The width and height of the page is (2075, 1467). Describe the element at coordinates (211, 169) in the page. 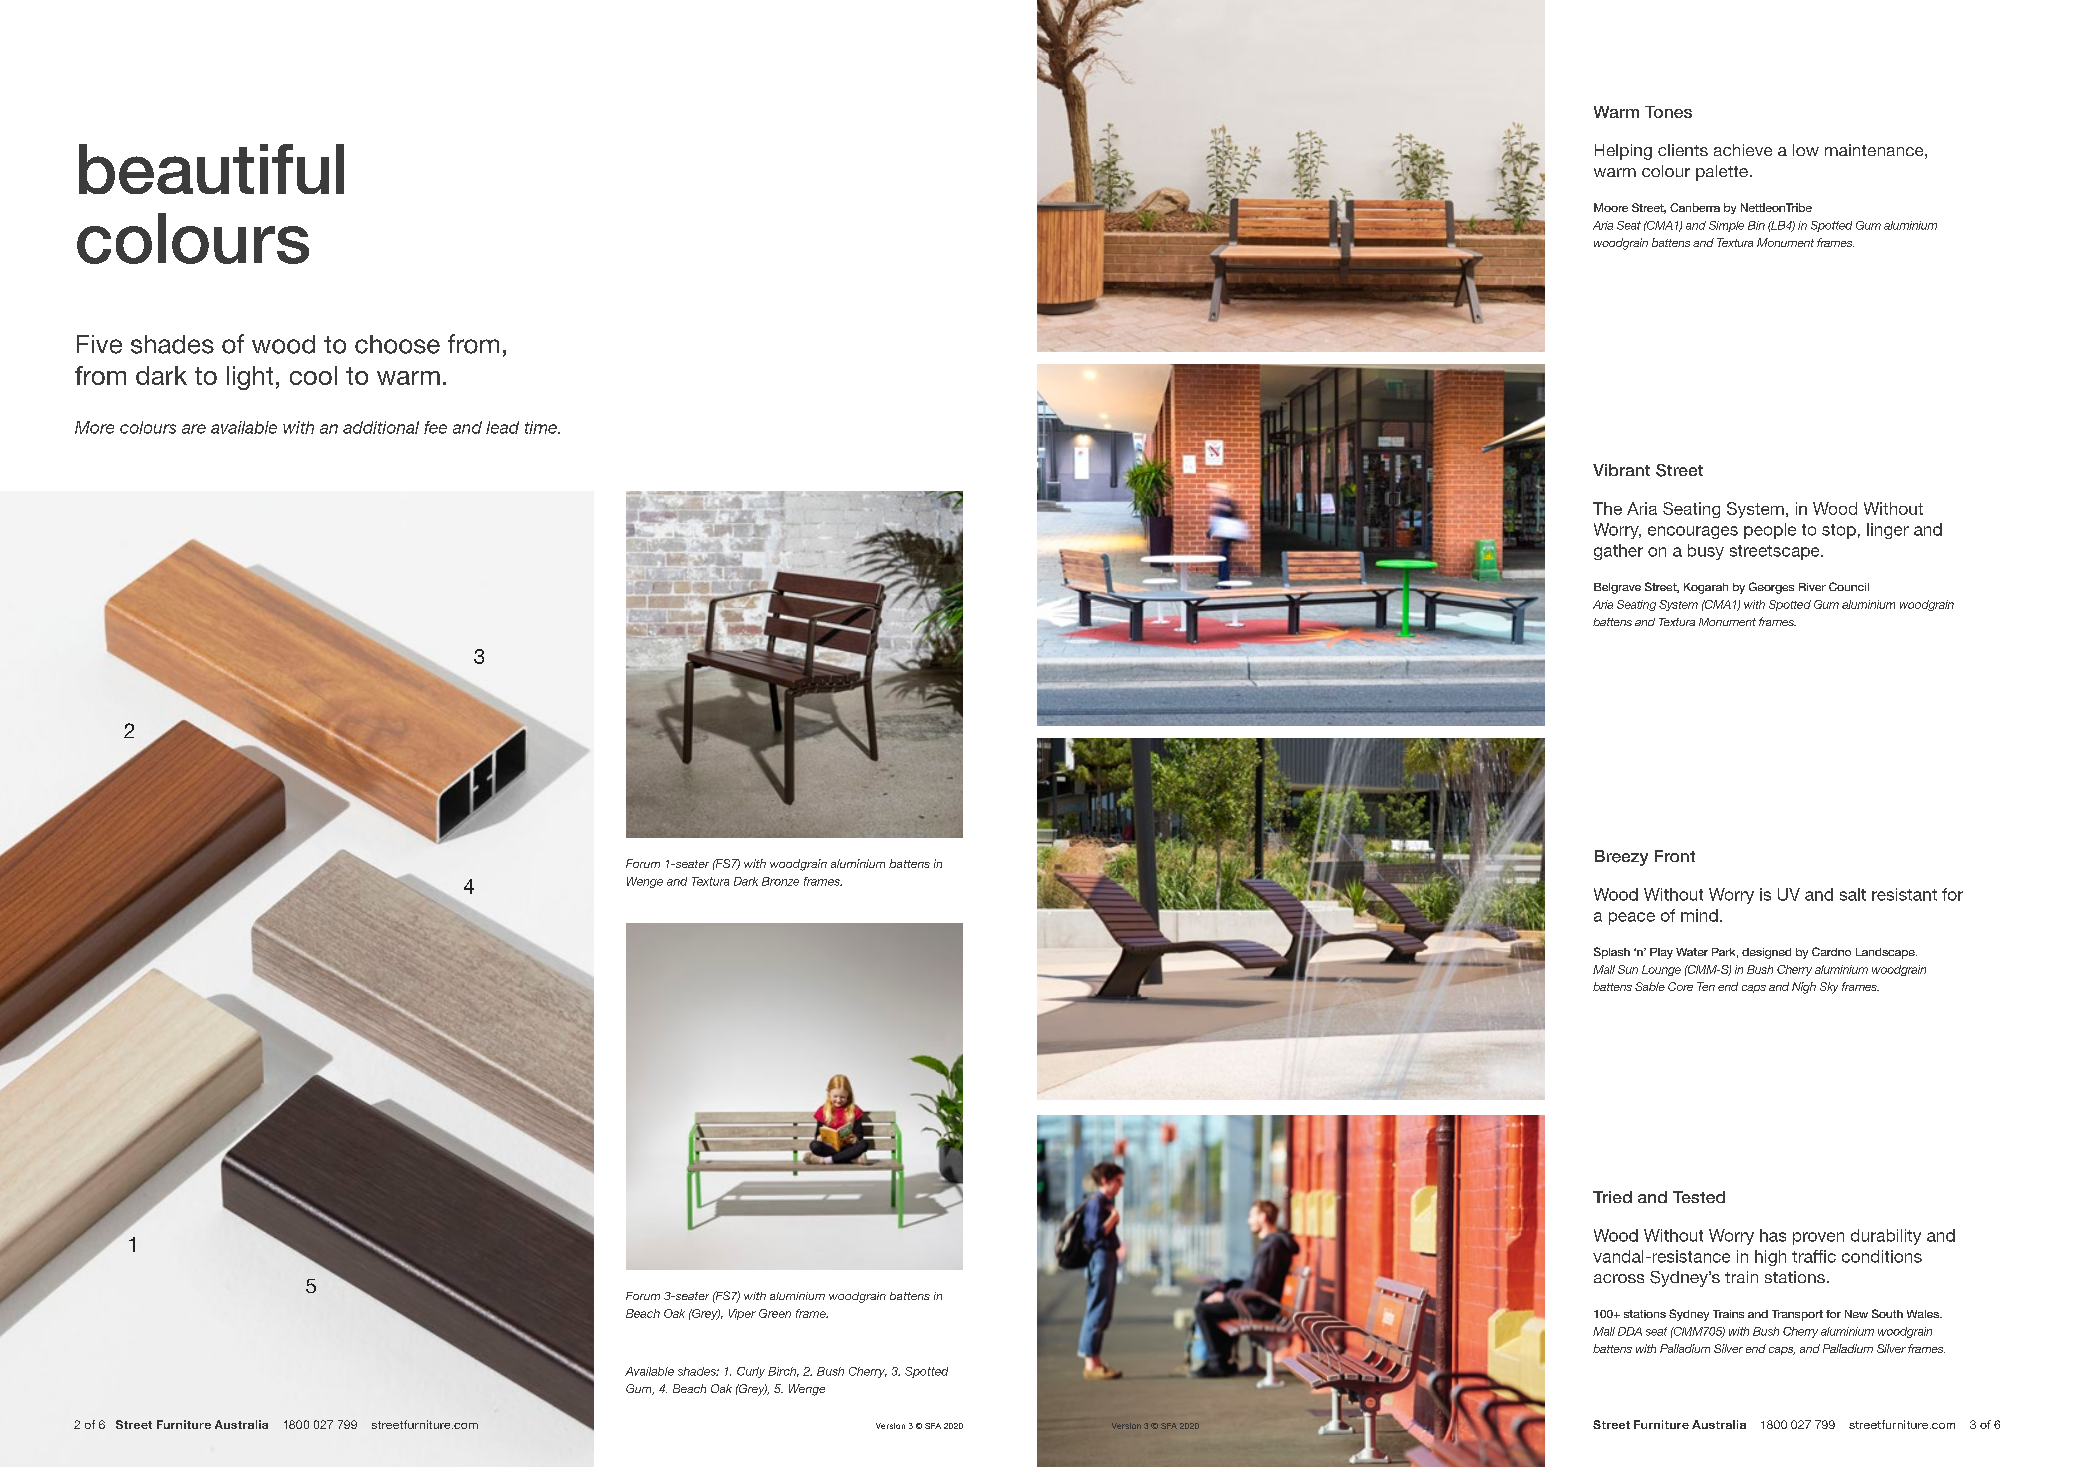

I see `beautiful` at that location.
